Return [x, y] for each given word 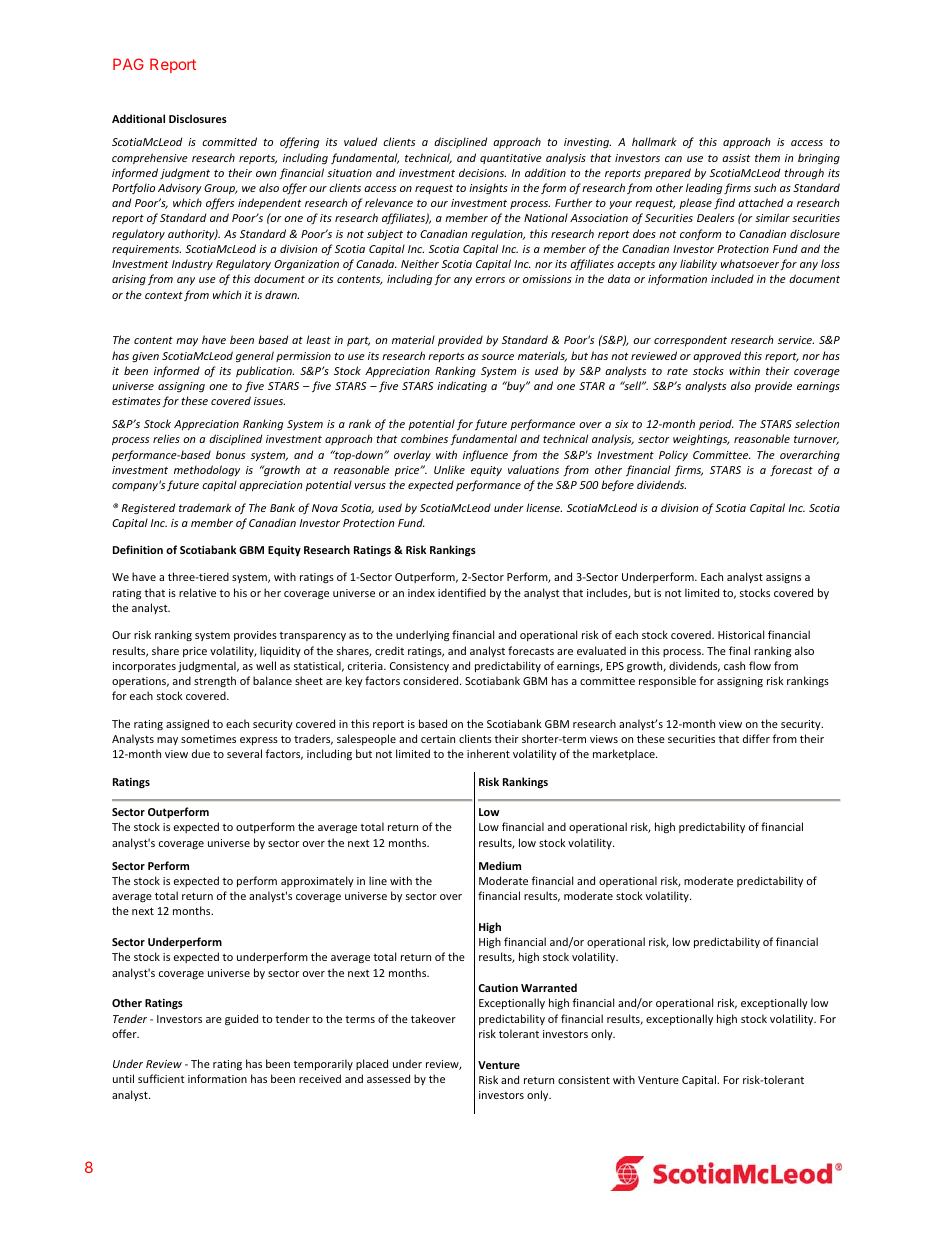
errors [490, 280]
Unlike [449, 469]
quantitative [511, 159]
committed [229, 141]
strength [215, 681]
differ [756, 738]
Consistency [419, 667]
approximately [317, 881]
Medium [500, 865]
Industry [192, 264]
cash [734, 665]
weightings [701, 439]
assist [736, 158]
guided [241, 1020]
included [732, 278]
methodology [207, 470]
